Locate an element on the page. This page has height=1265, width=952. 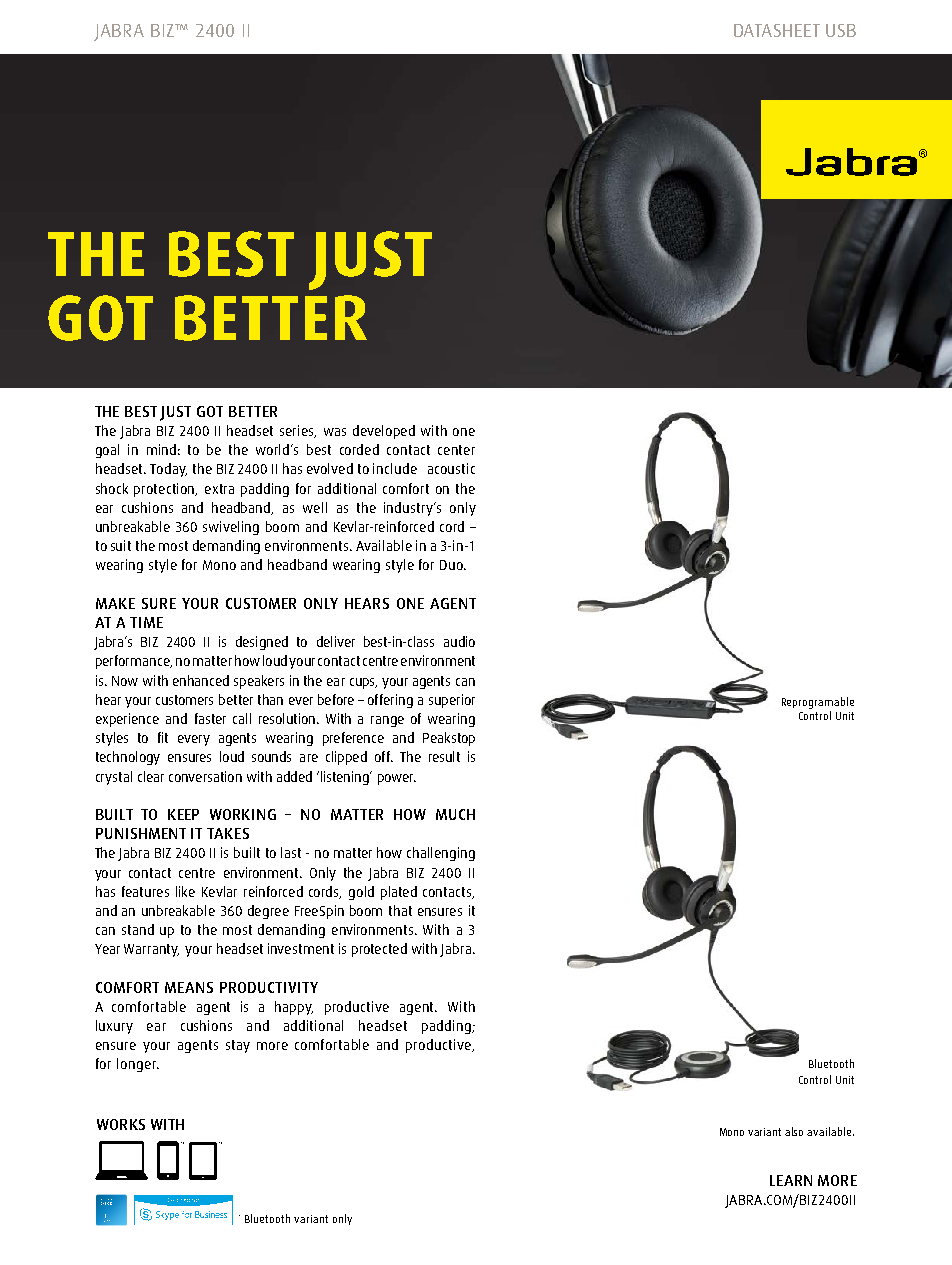
happy is located at coordinates (294, 1008).
